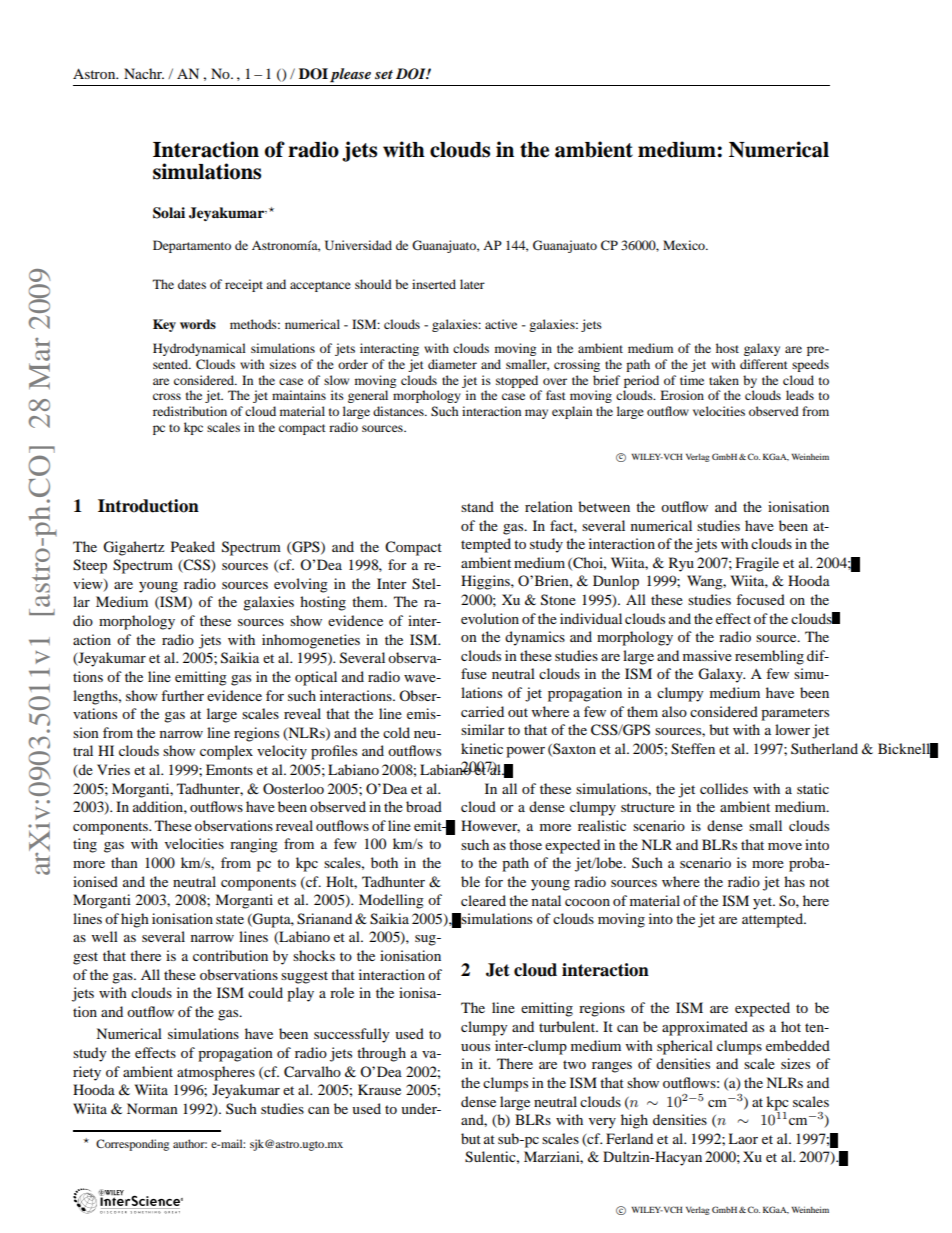 The image size is (952, 1233). I want to click on collides, so click(724, 788).
